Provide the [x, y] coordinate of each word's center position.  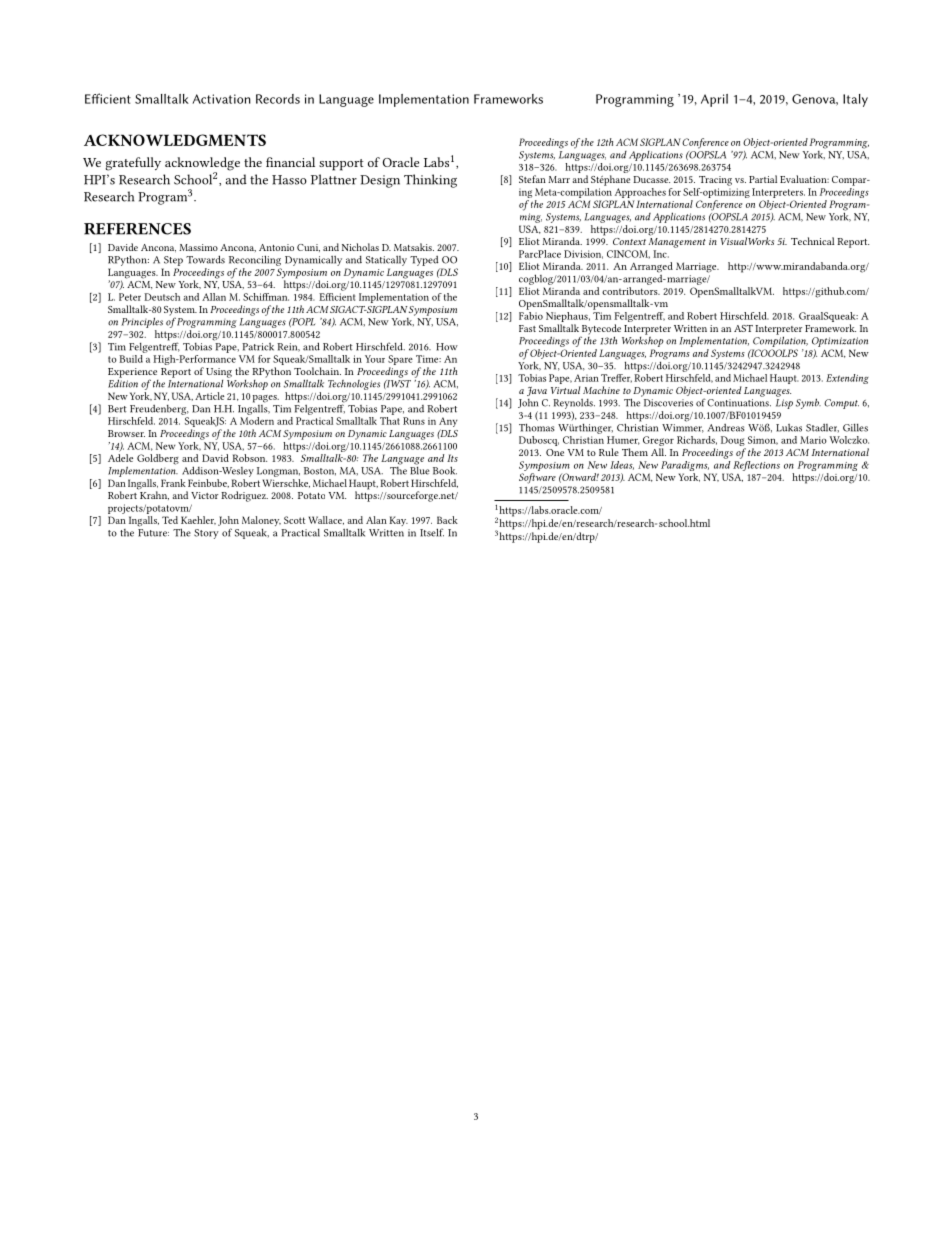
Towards [205, 259]
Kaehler [198, 520]
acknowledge [202, 165]
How [447, 347]
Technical [812, 241]
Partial [763, 179]
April [714, 100]
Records [278, 99]
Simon [763, 440]
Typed [424, 261]
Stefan [532, 179]
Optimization [840, 342]
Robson [249, 458]
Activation [221, 99]
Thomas [537, 427]
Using [219, 373]
